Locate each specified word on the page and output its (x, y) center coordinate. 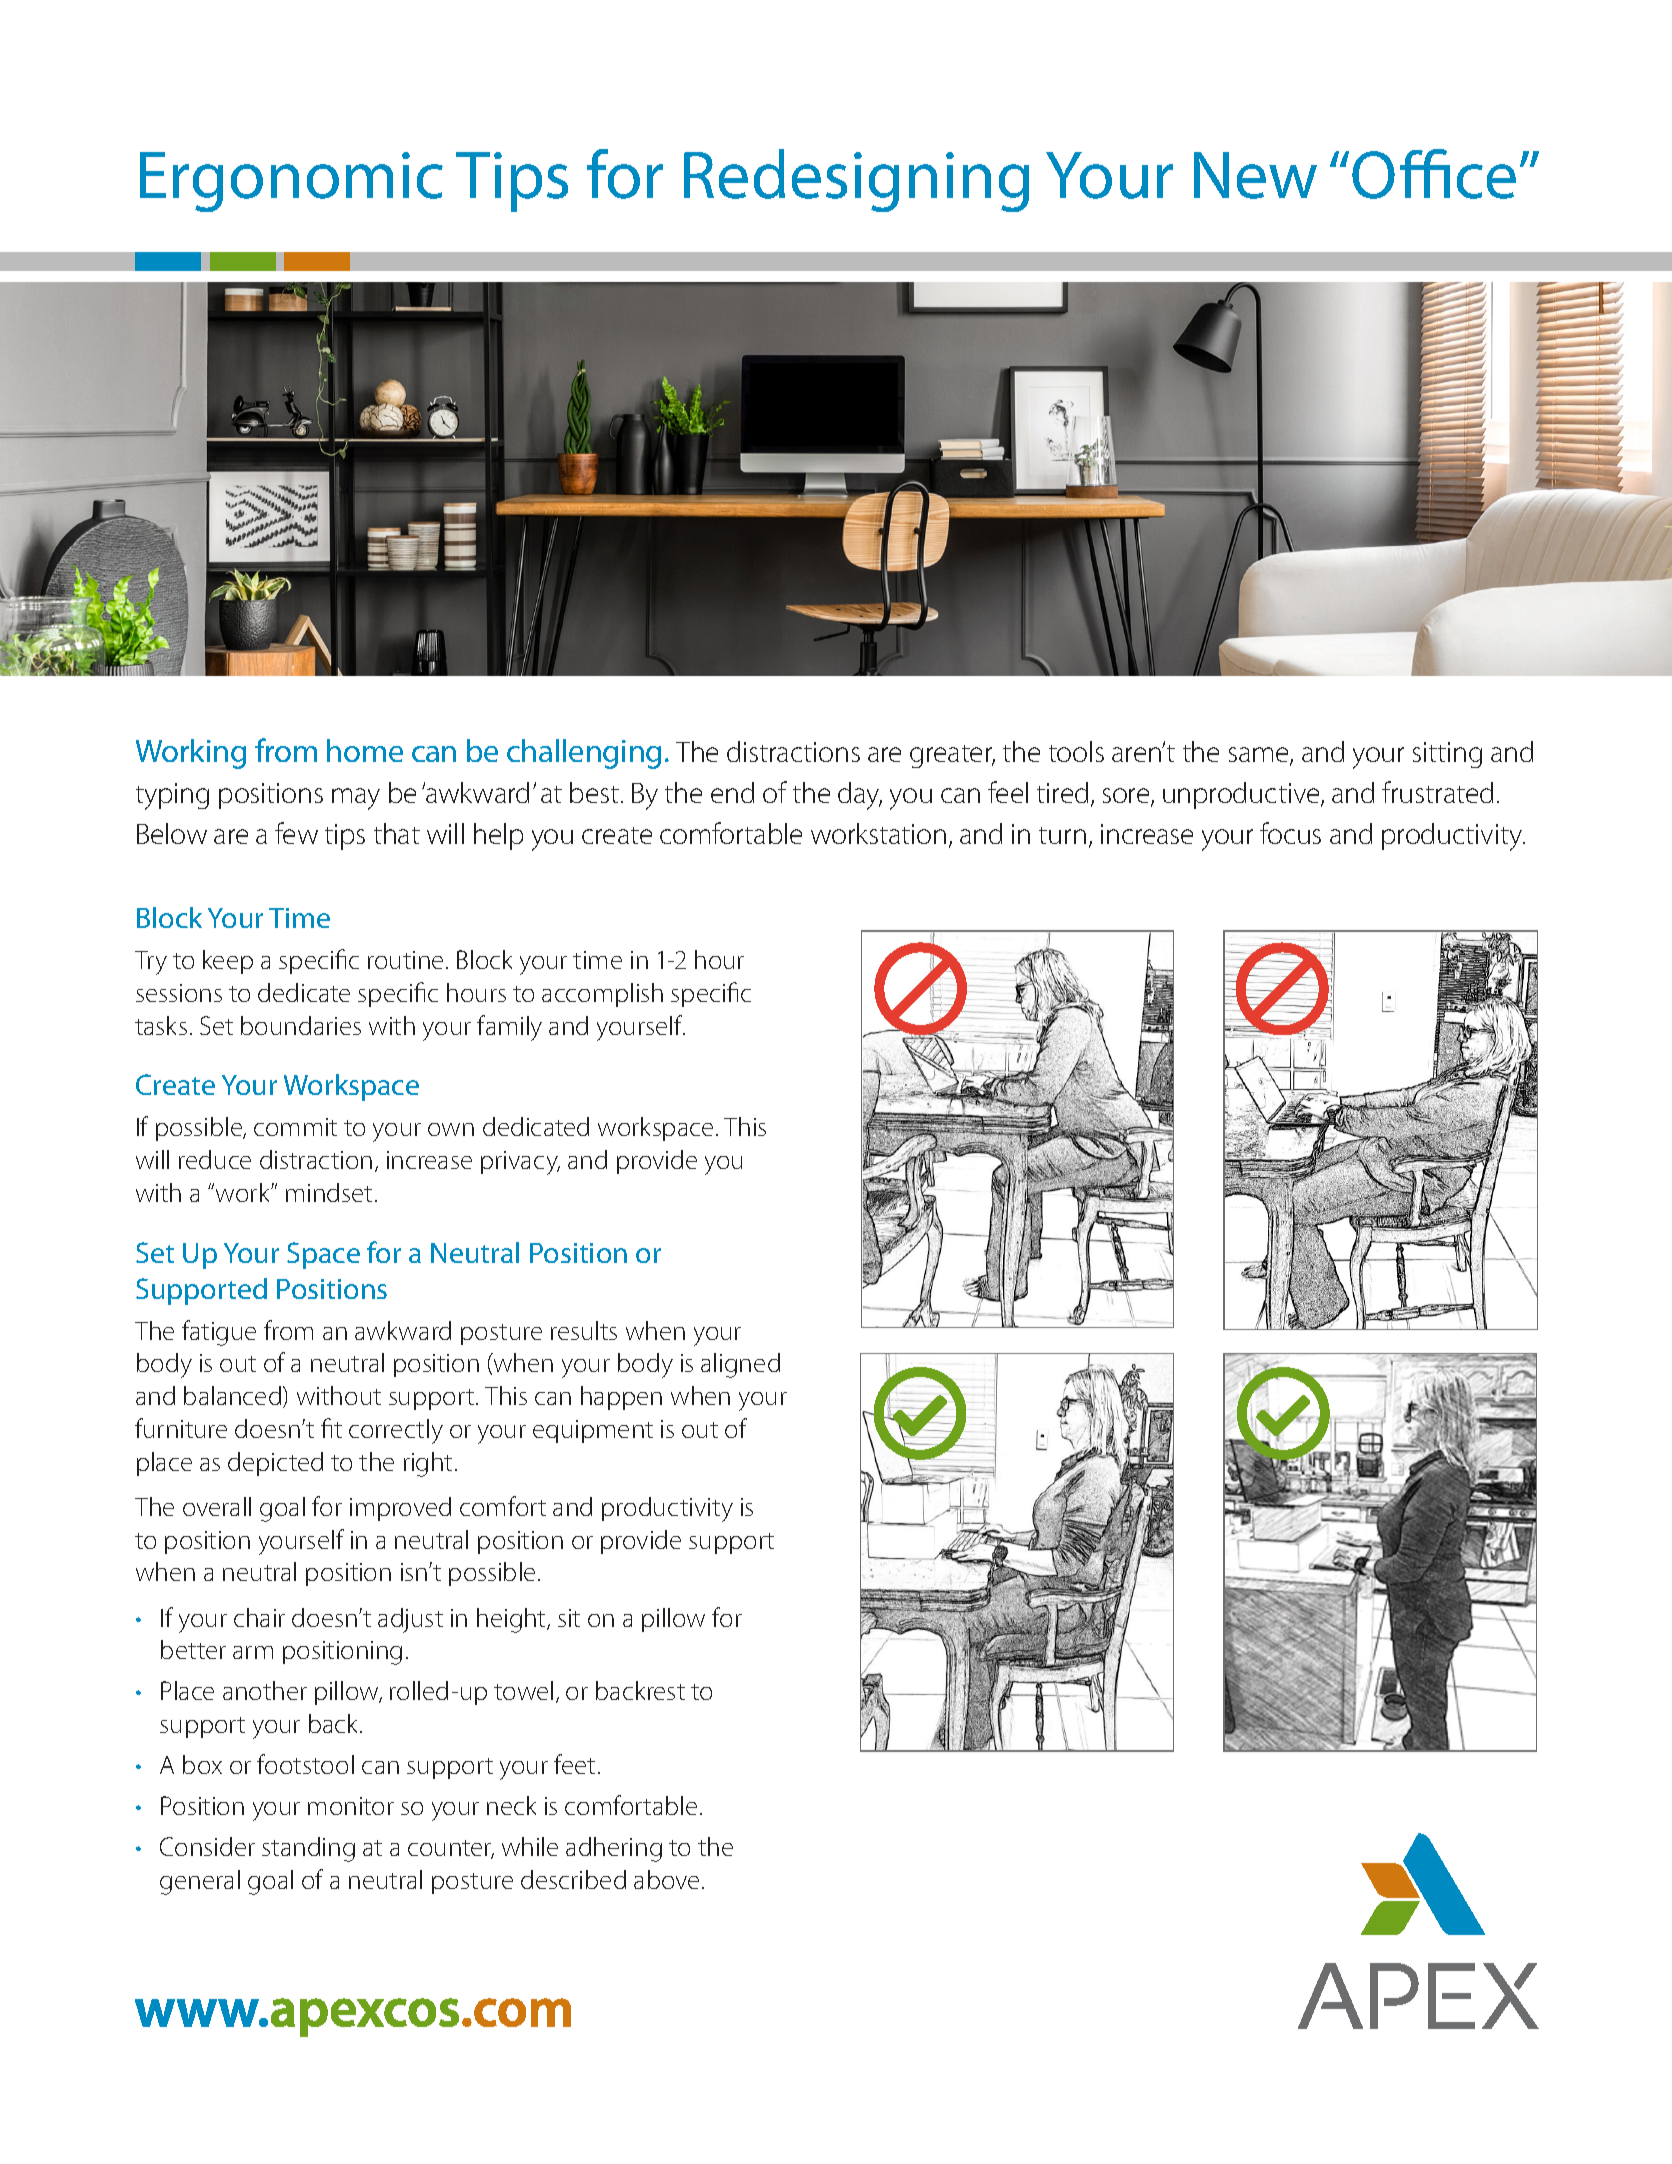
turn (1062, 835)
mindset (329, 1192)
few (296, 833)
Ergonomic (291, 182)
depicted (275, 1464)
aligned (740, 1365)
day (860, 796)
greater (952, 756)
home (365, 750)
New (1255, 175)
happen (621, 1398)
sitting (1447, 755)
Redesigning (856, 180)
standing (308, 1849)
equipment (593, 1431)
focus (1290, 833)
